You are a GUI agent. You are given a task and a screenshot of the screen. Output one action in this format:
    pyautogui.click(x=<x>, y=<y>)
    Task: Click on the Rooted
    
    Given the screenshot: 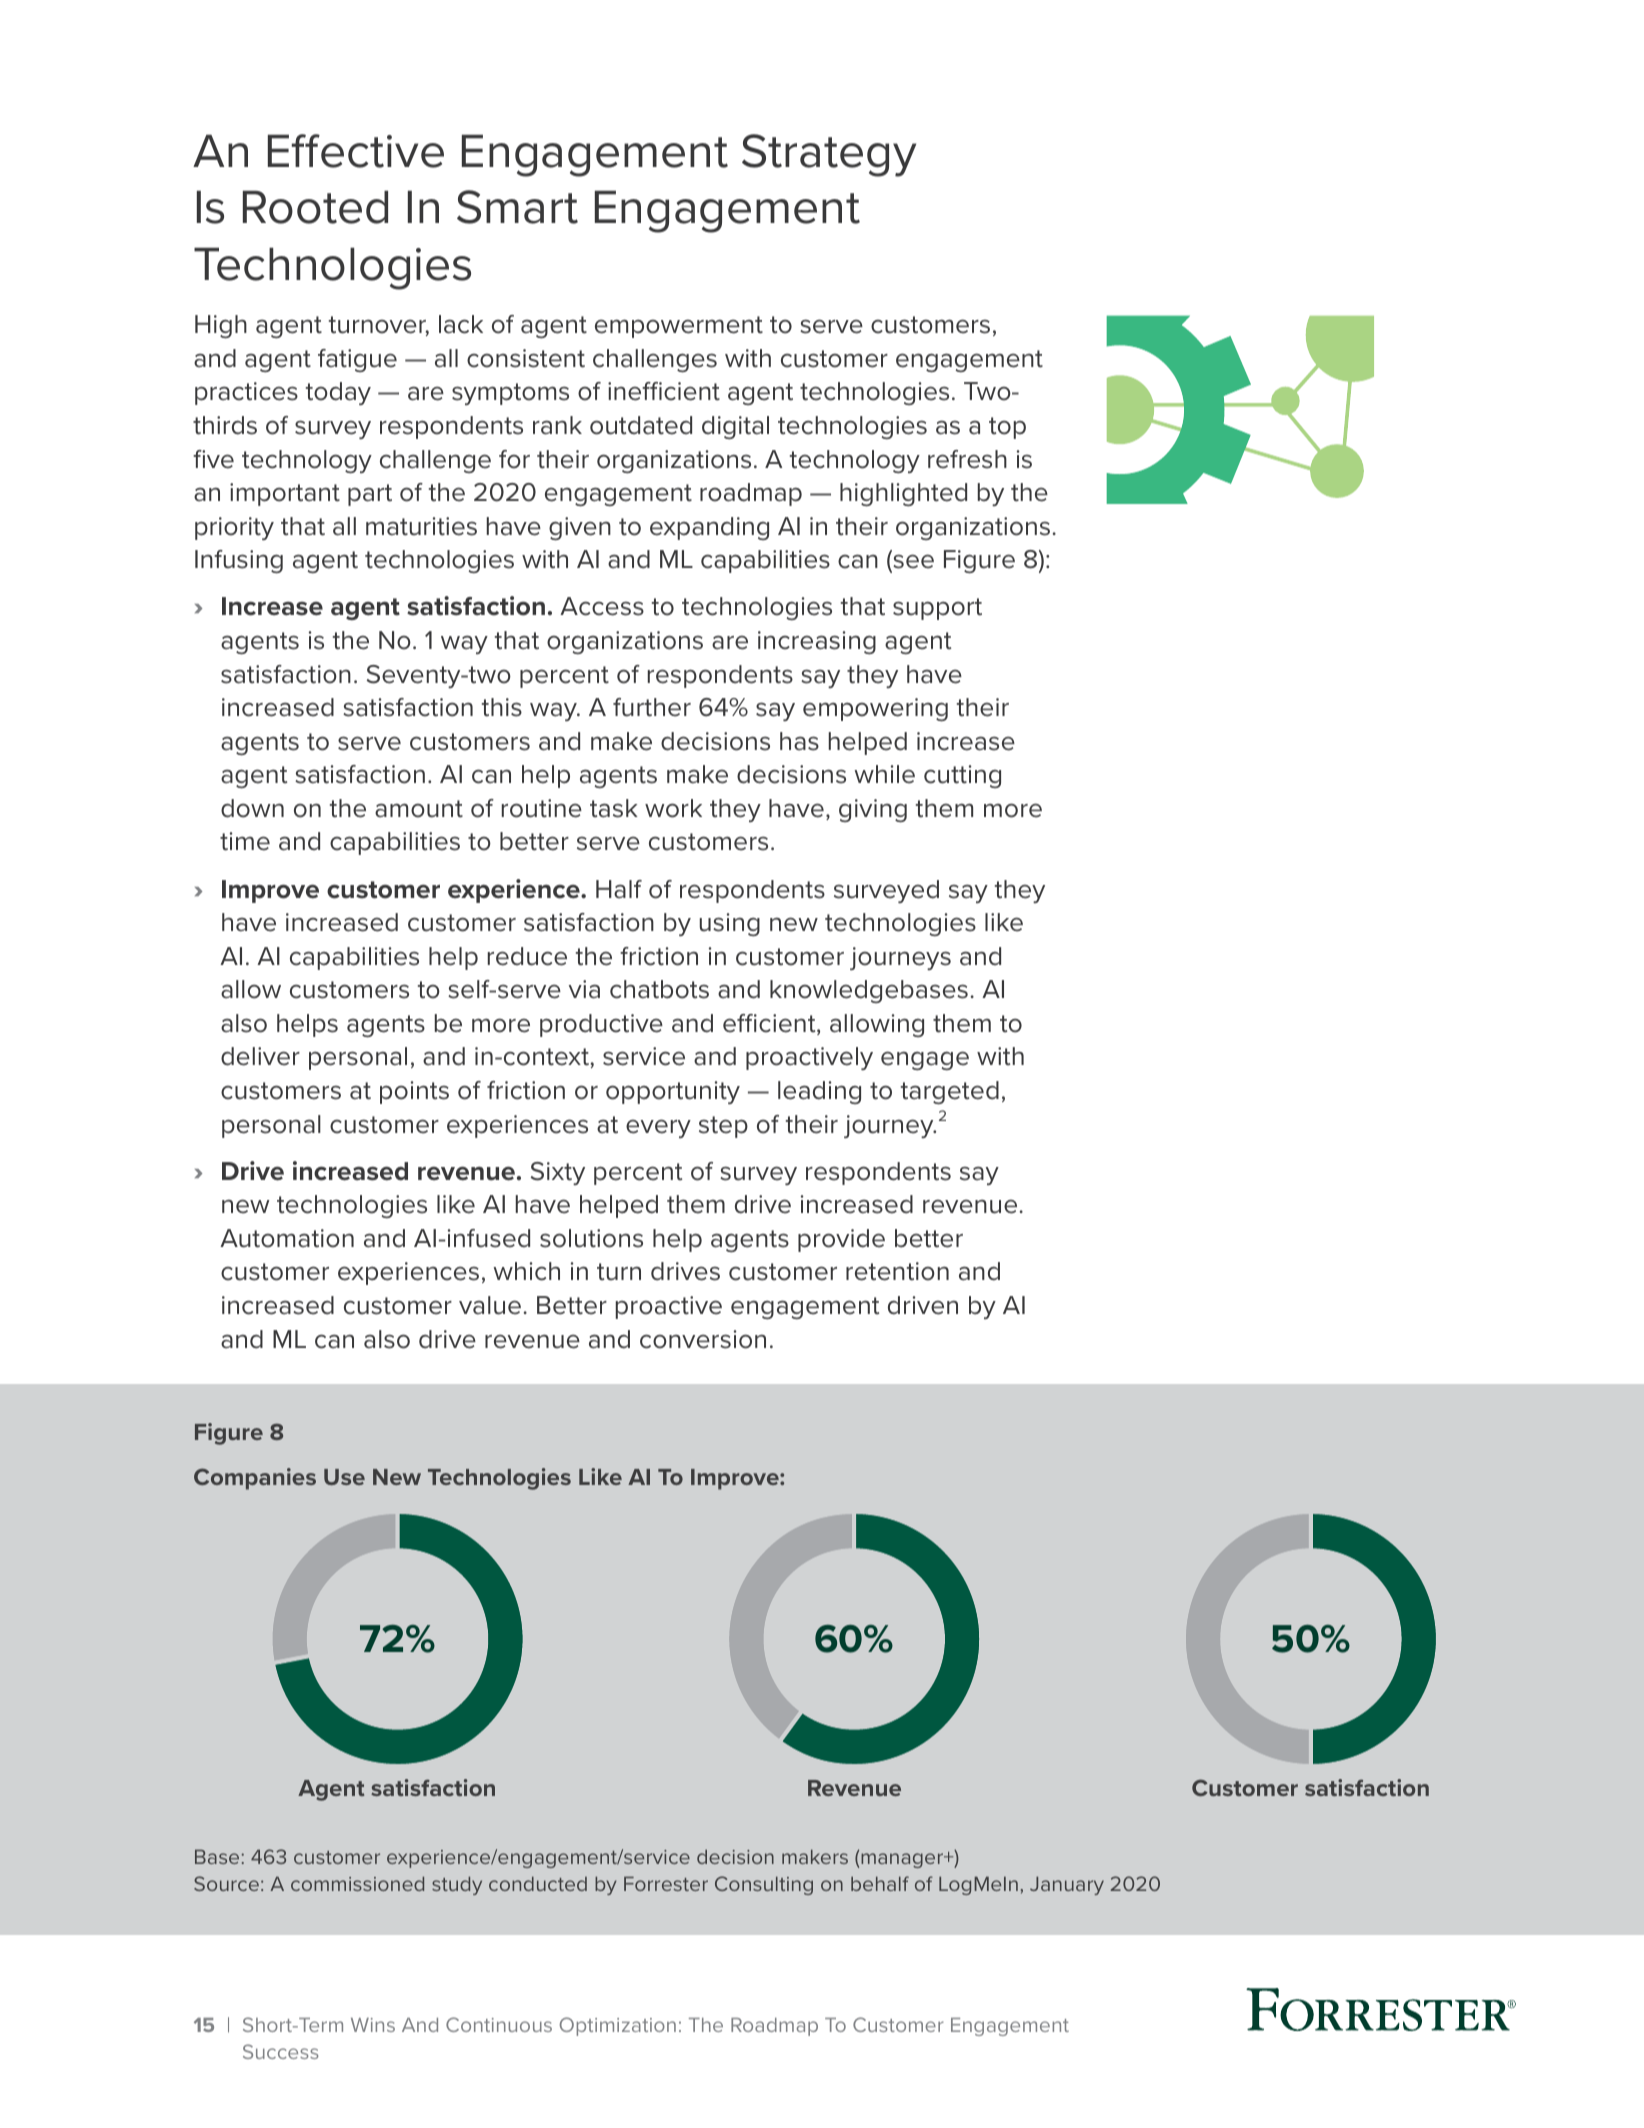 What is the action you would take?
    pyautogui.click(x=315, y=207)
